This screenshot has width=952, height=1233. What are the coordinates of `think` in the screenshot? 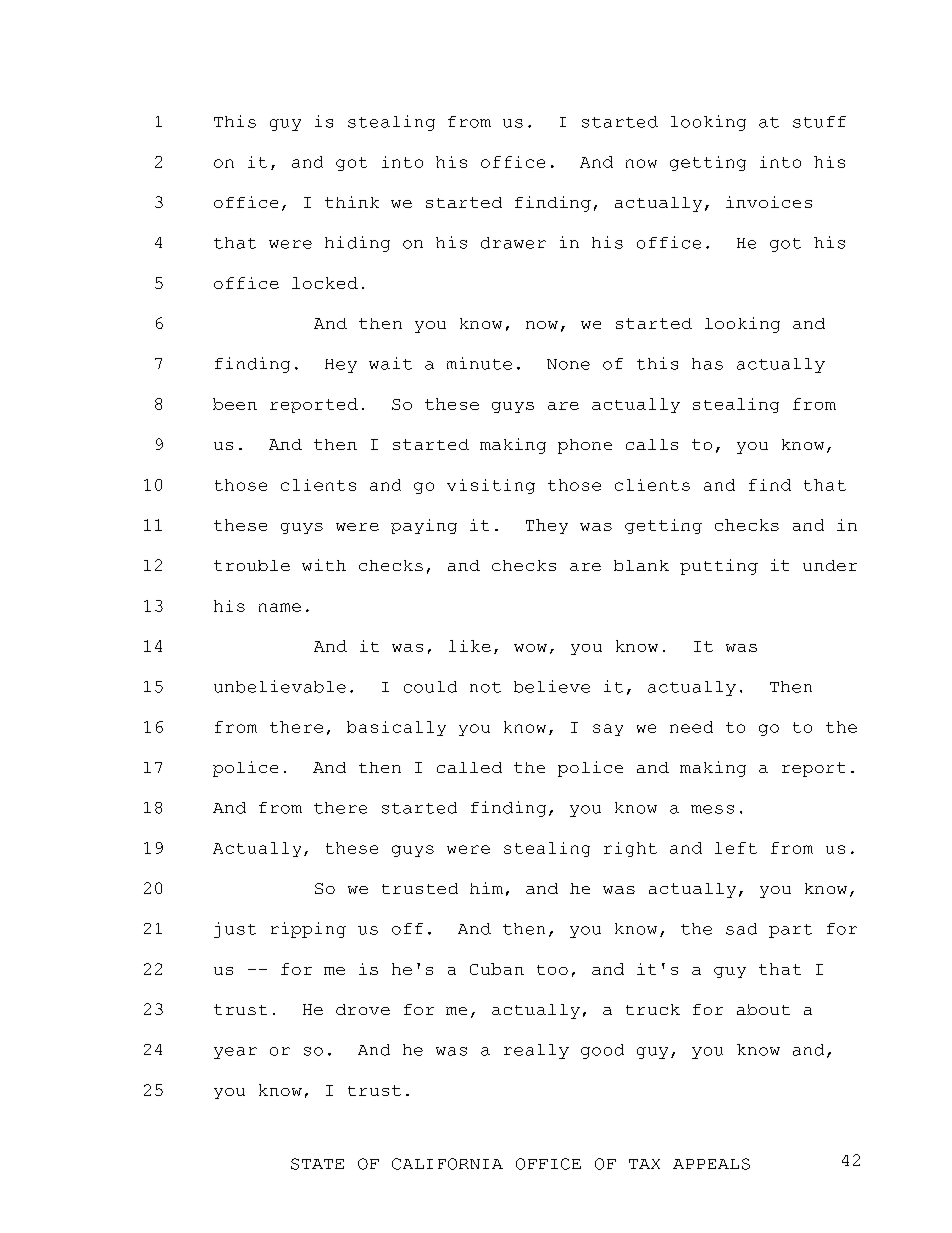 It's located at (352, 202).
